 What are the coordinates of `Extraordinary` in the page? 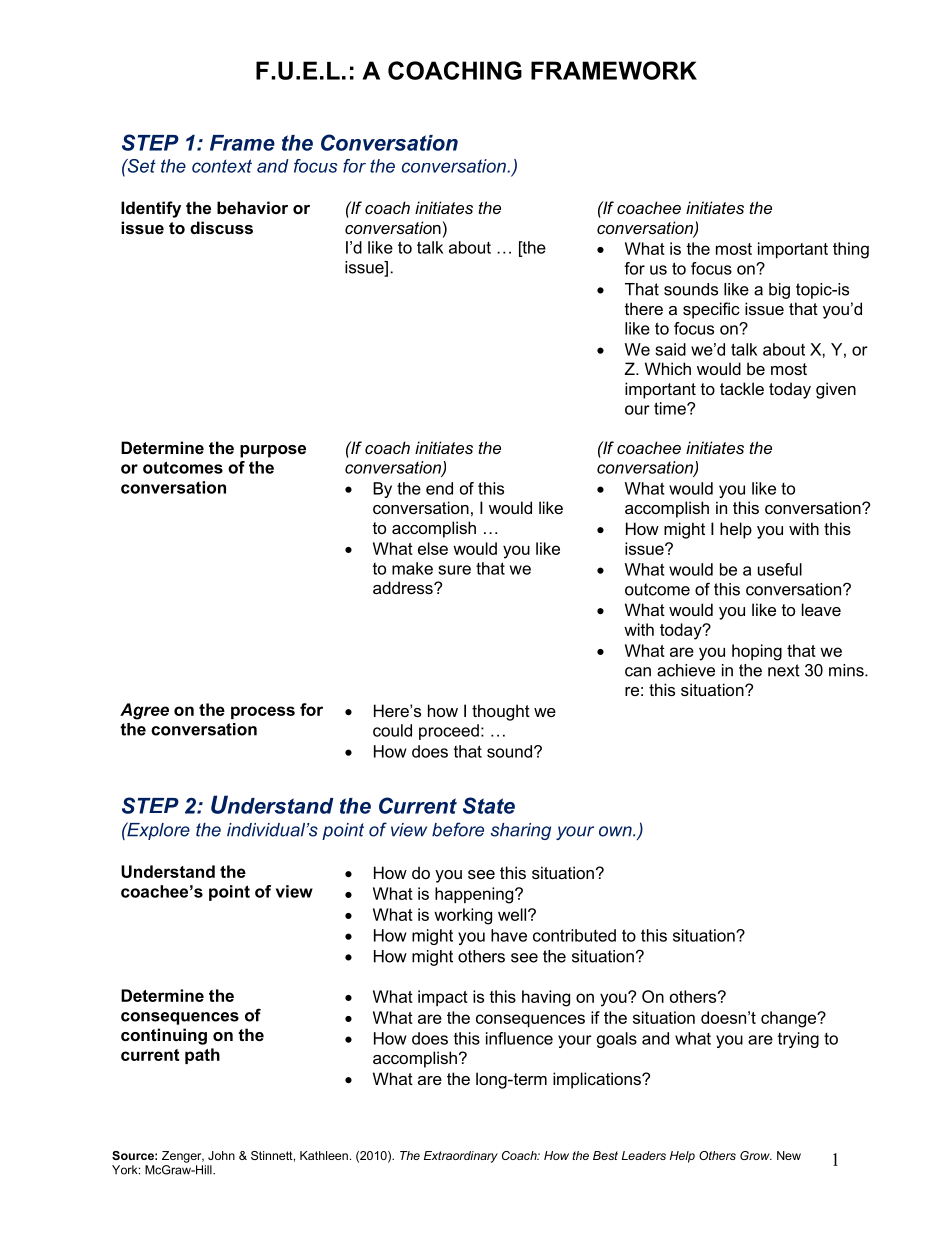 It's located at (461, 1157).
